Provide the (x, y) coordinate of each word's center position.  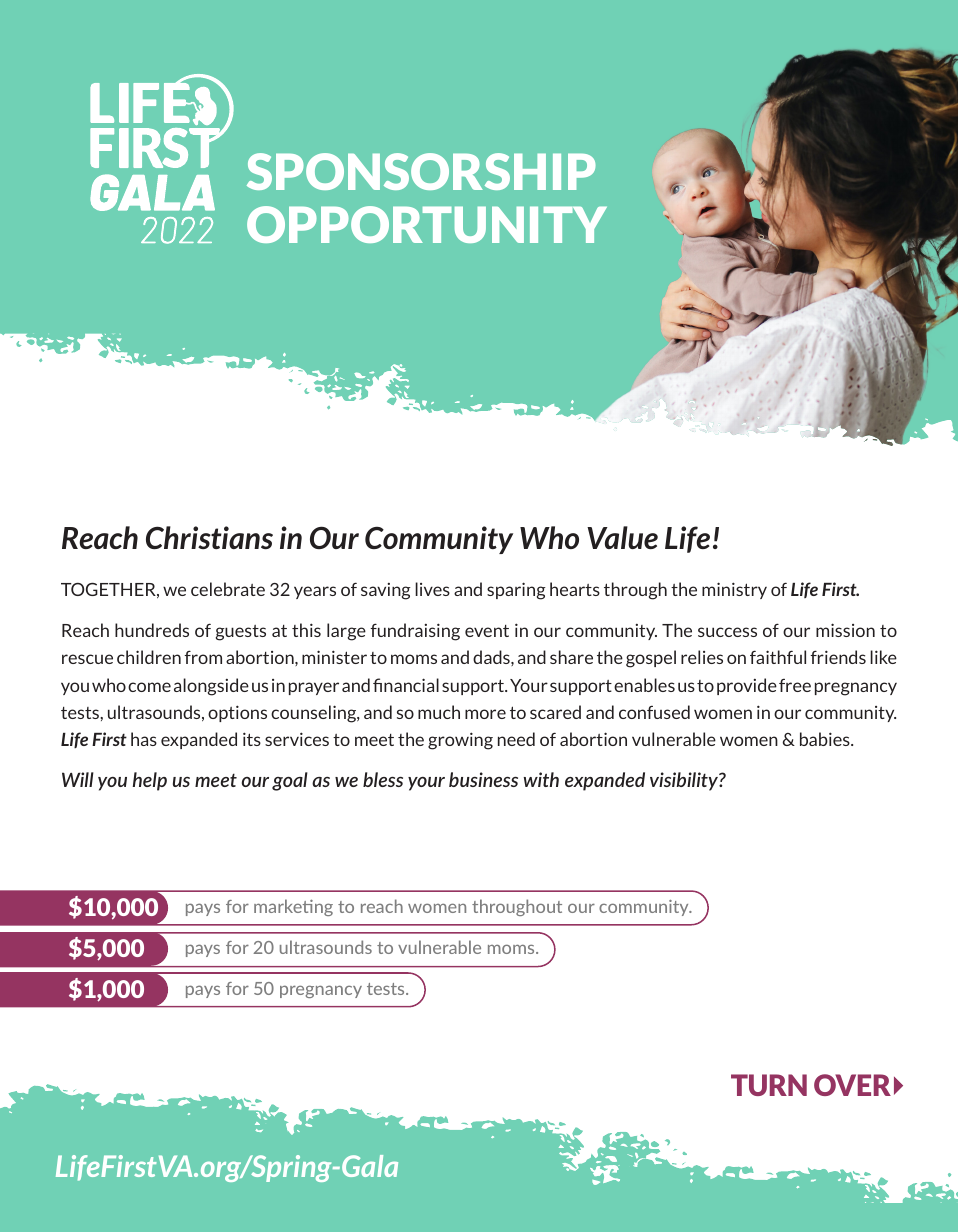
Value (622, 537)
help (150, 781)
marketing (293, 907)
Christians (209, 537)
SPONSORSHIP (421, 171)
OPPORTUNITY (427, 224)
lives (432, 589)
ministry (734, 590)
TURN (769, 1085)
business (483, 779)
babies (826, 739)
